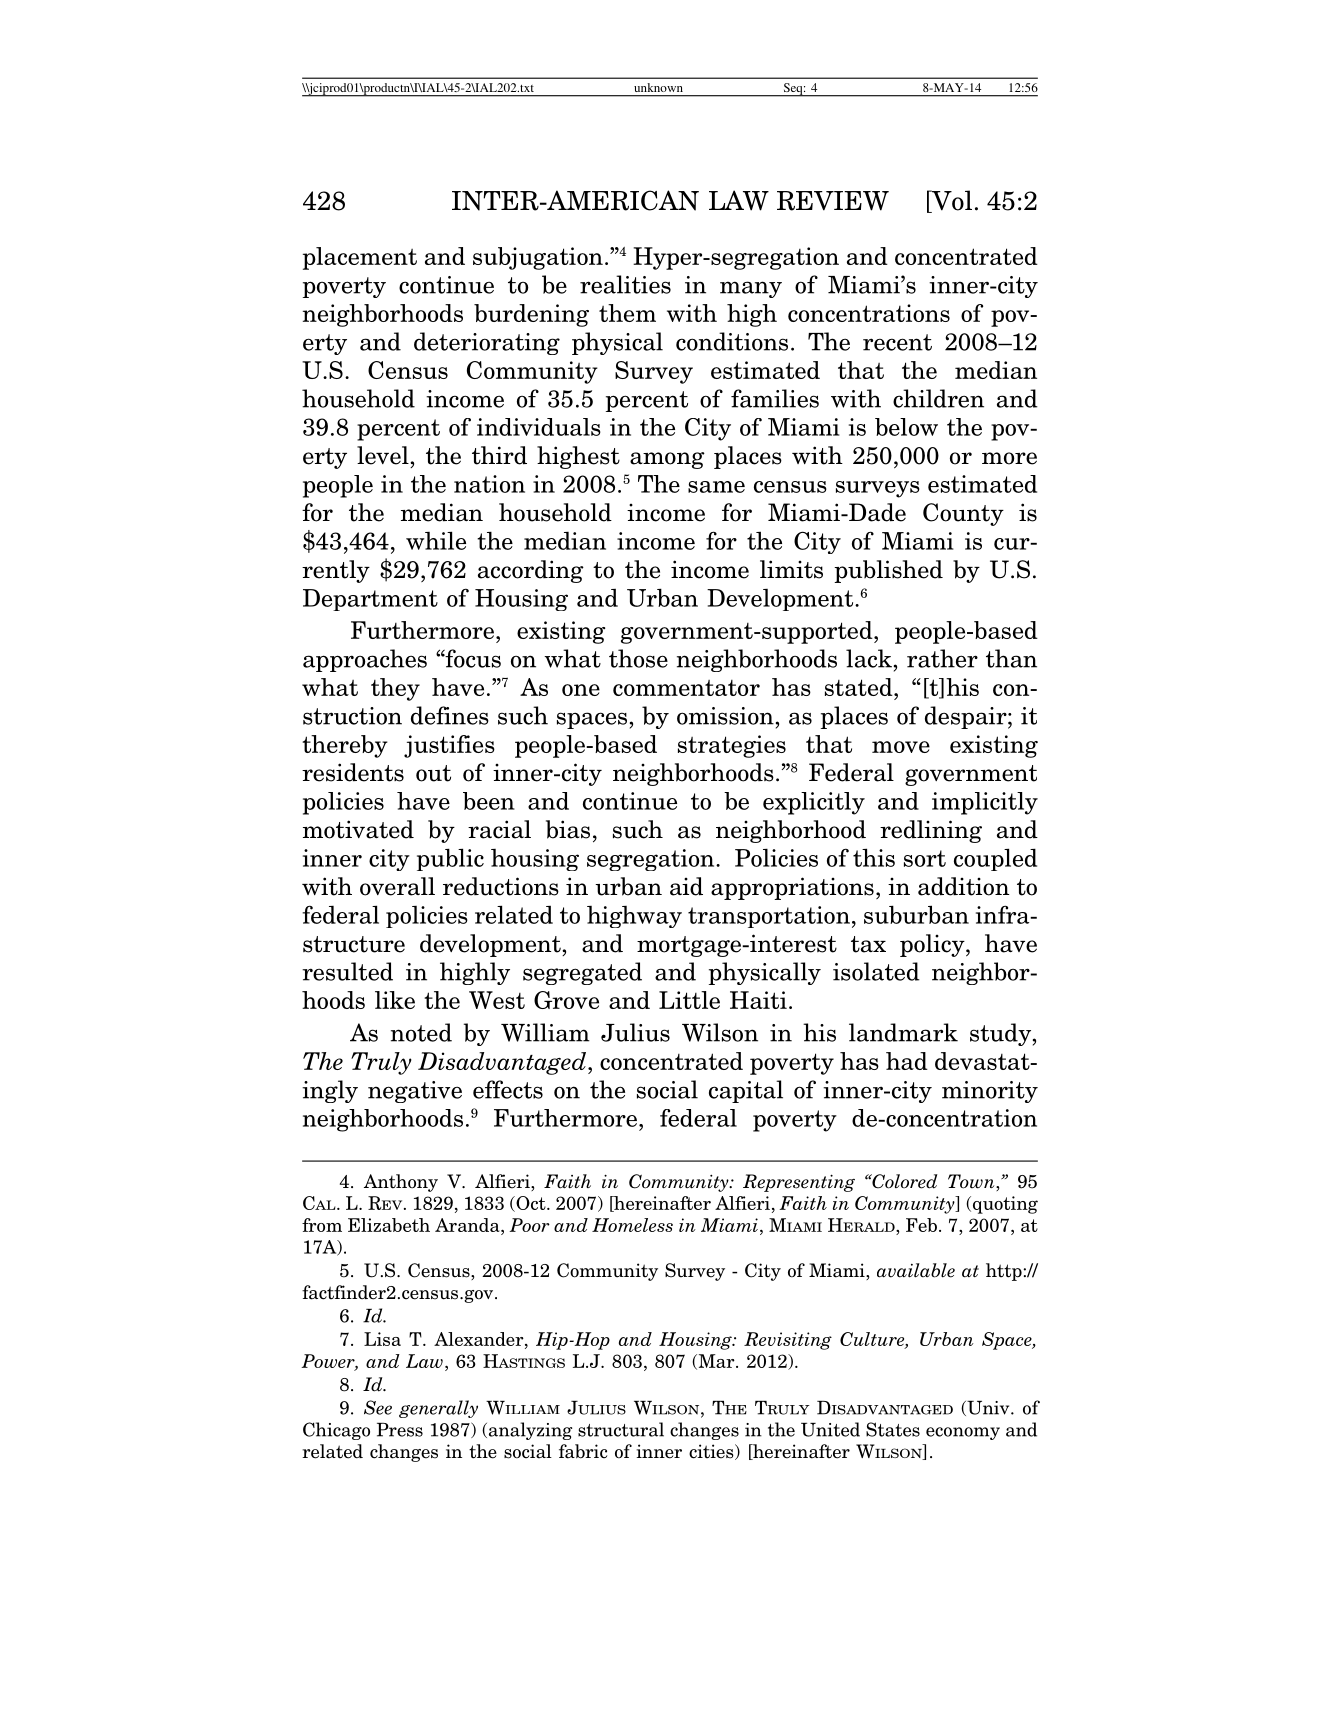 This screenshot has width=1340, height=1734. What do you see at coordinates (621, 1429) in the screenshot?
I see `structural` at bounding box center [621, 1429].
